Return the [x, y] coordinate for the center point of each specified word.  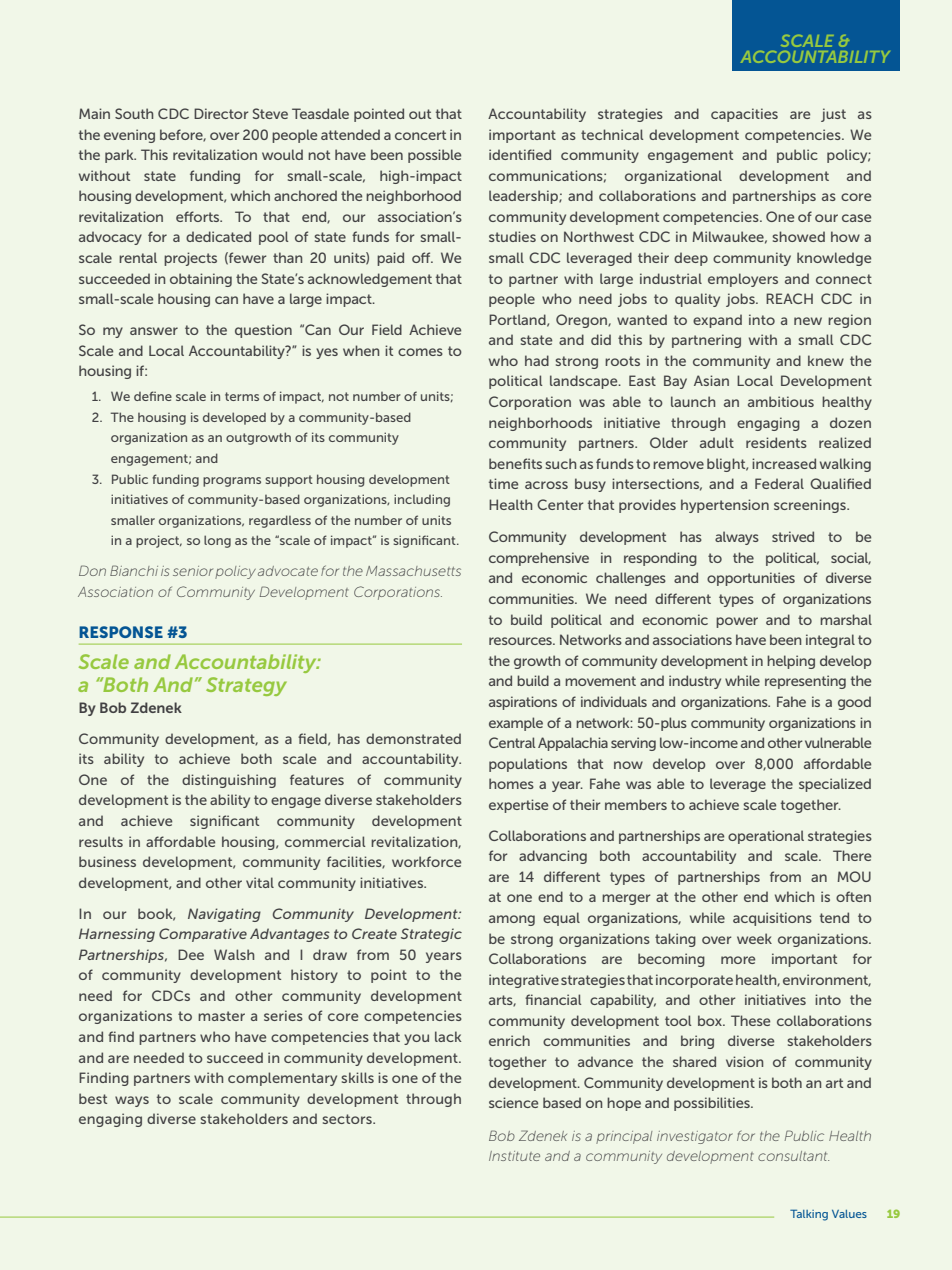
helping [791, 662]
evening [129, 136]
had [537, 360]
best [93, 1098]
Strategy [246, 686]
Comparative [203, 935]
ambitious [781, 401]
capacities [744, 115]
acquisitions [772, 919]
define [153, 396]
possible [434, 156]
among [512, 920]
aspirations [523, 703]
